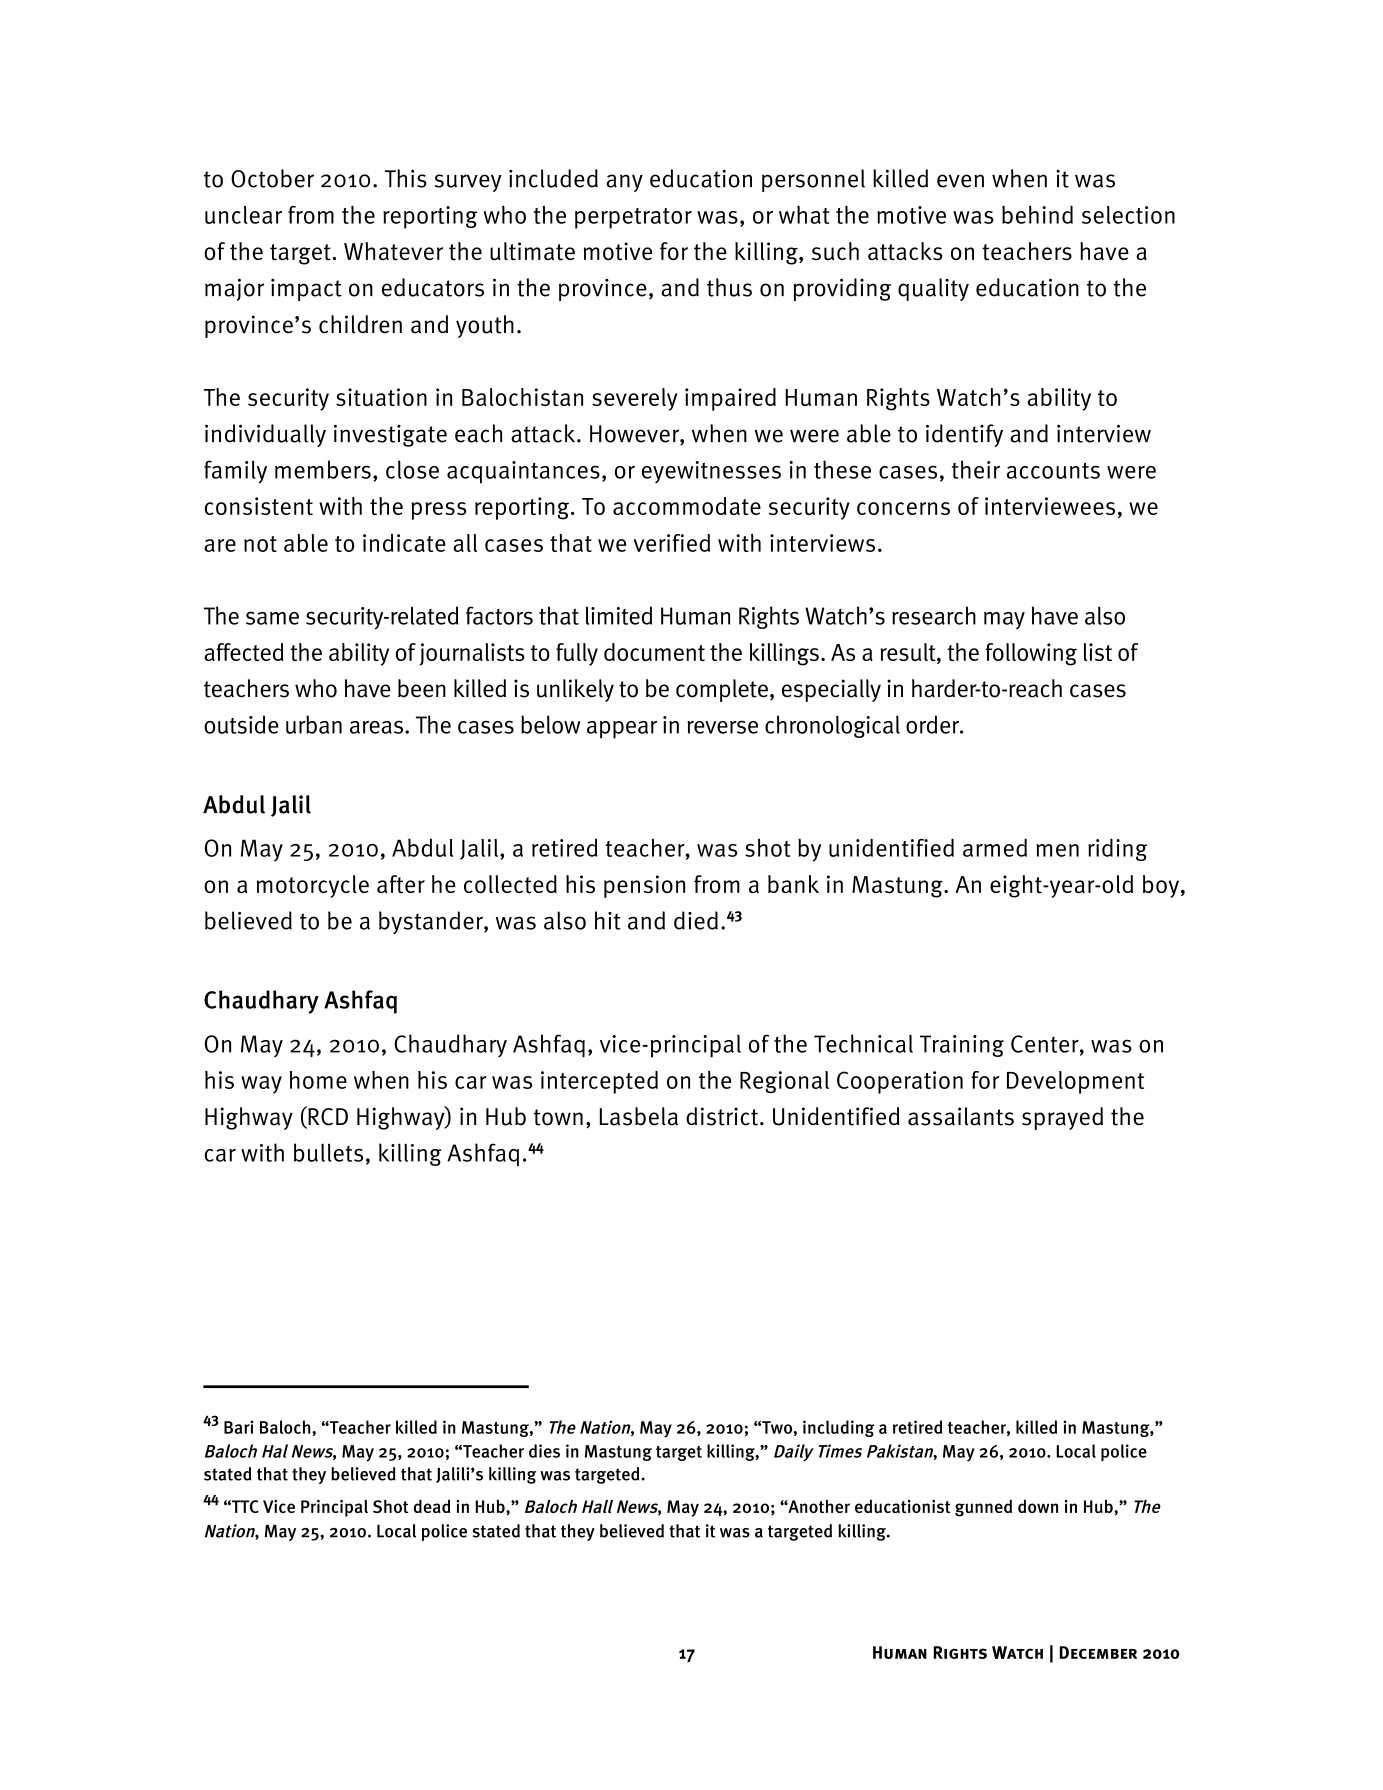  Describe the element at coordinates (1037, 214) in the image. I see `behind` at that location.
